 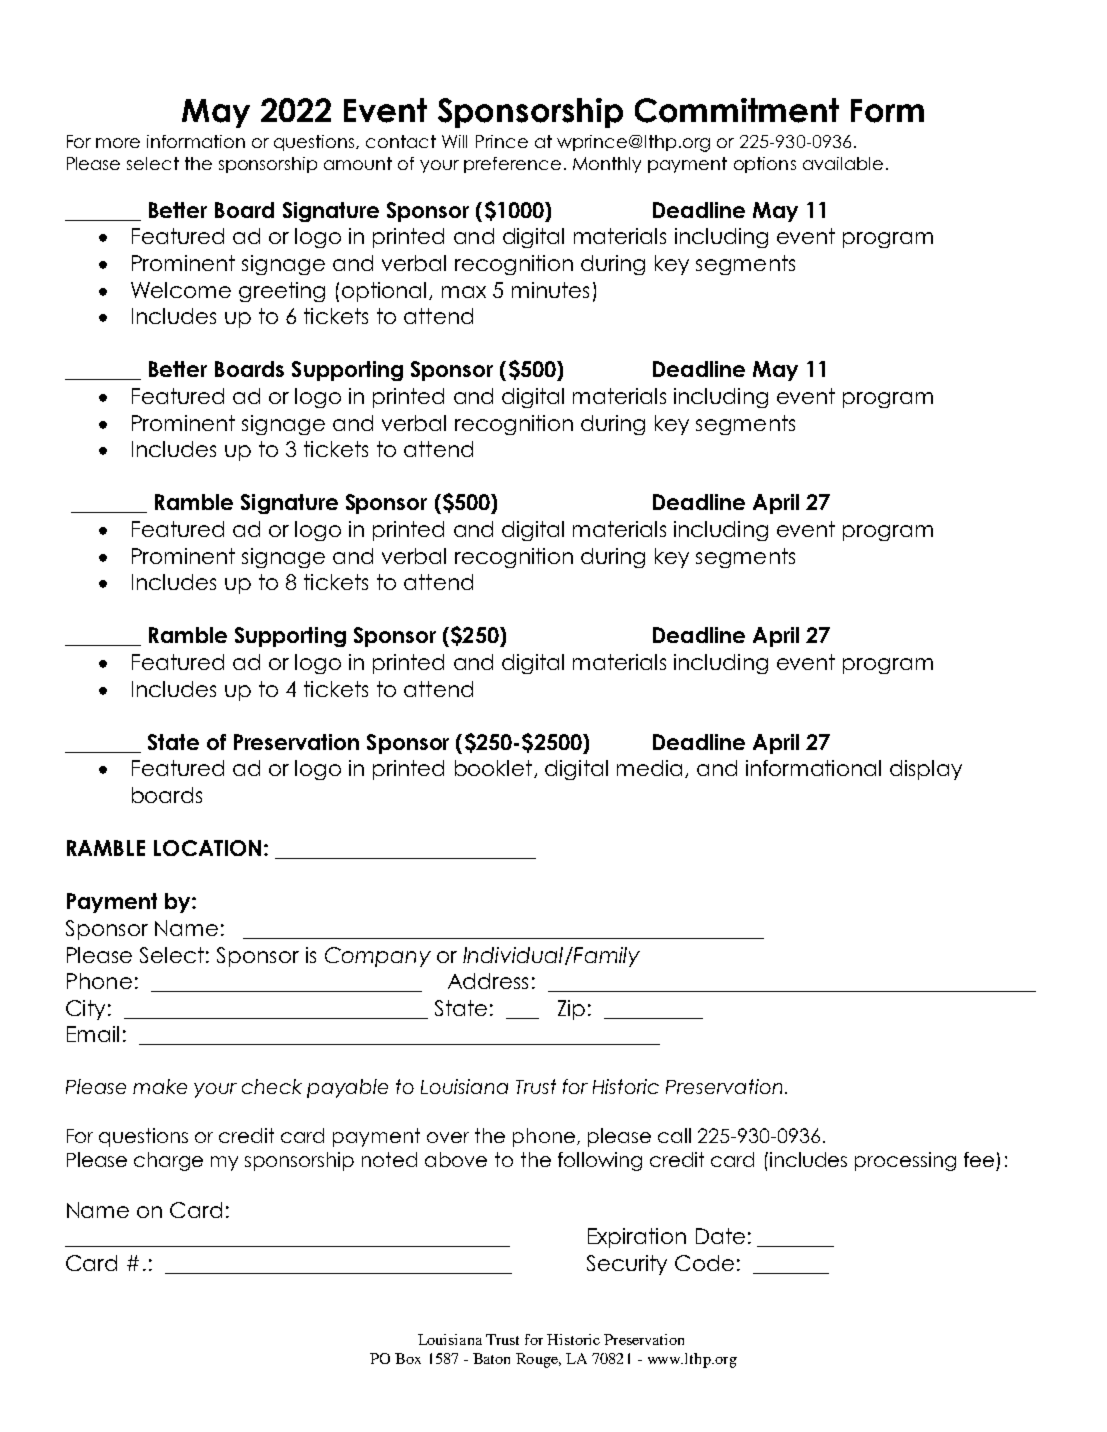 What do you see at coordinates (704, 1263) in the screenshot?
I see `Code` at bounding box center [704, 1263].
